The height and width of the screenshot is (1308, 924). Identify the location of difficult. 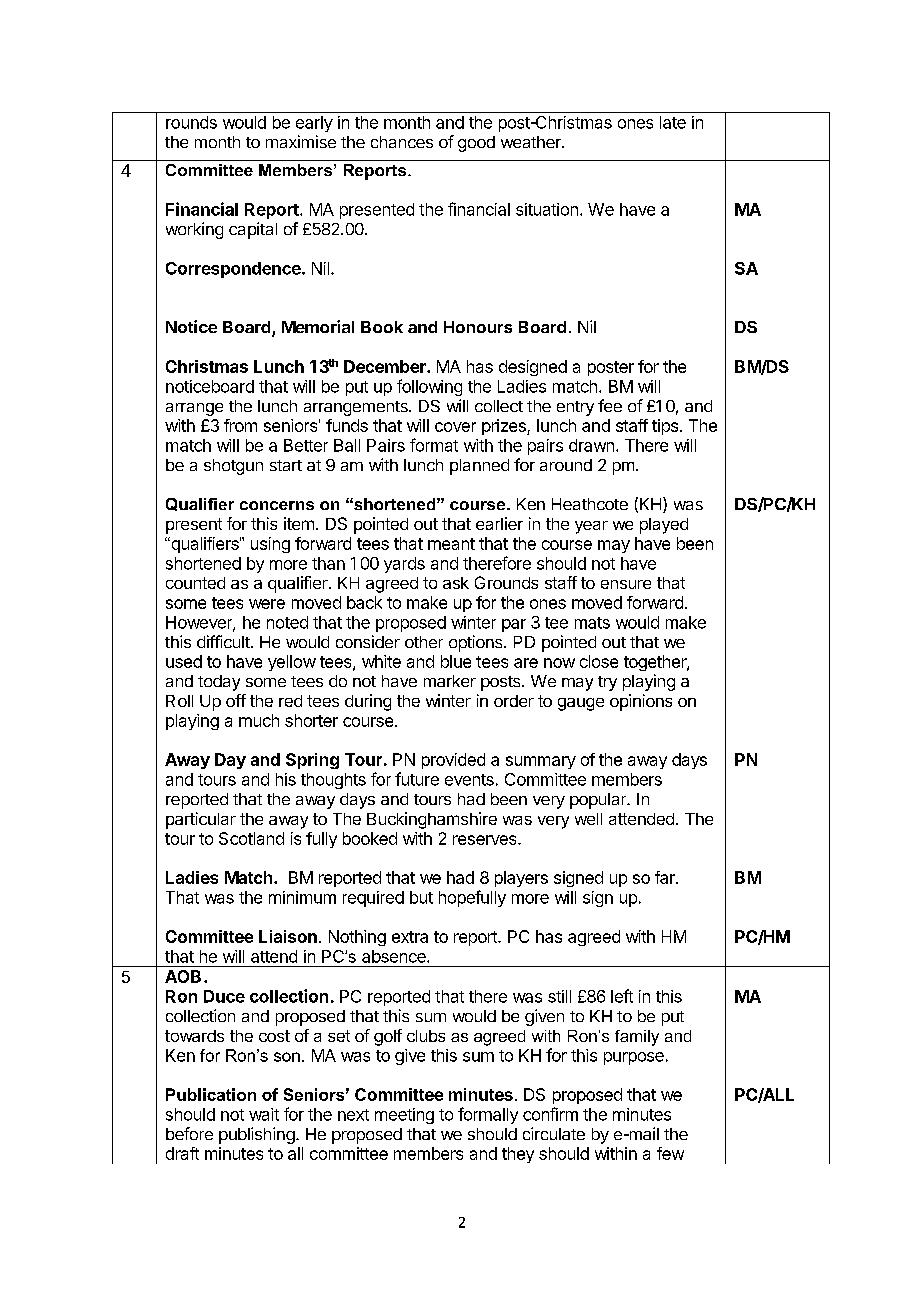
(223, 641).
